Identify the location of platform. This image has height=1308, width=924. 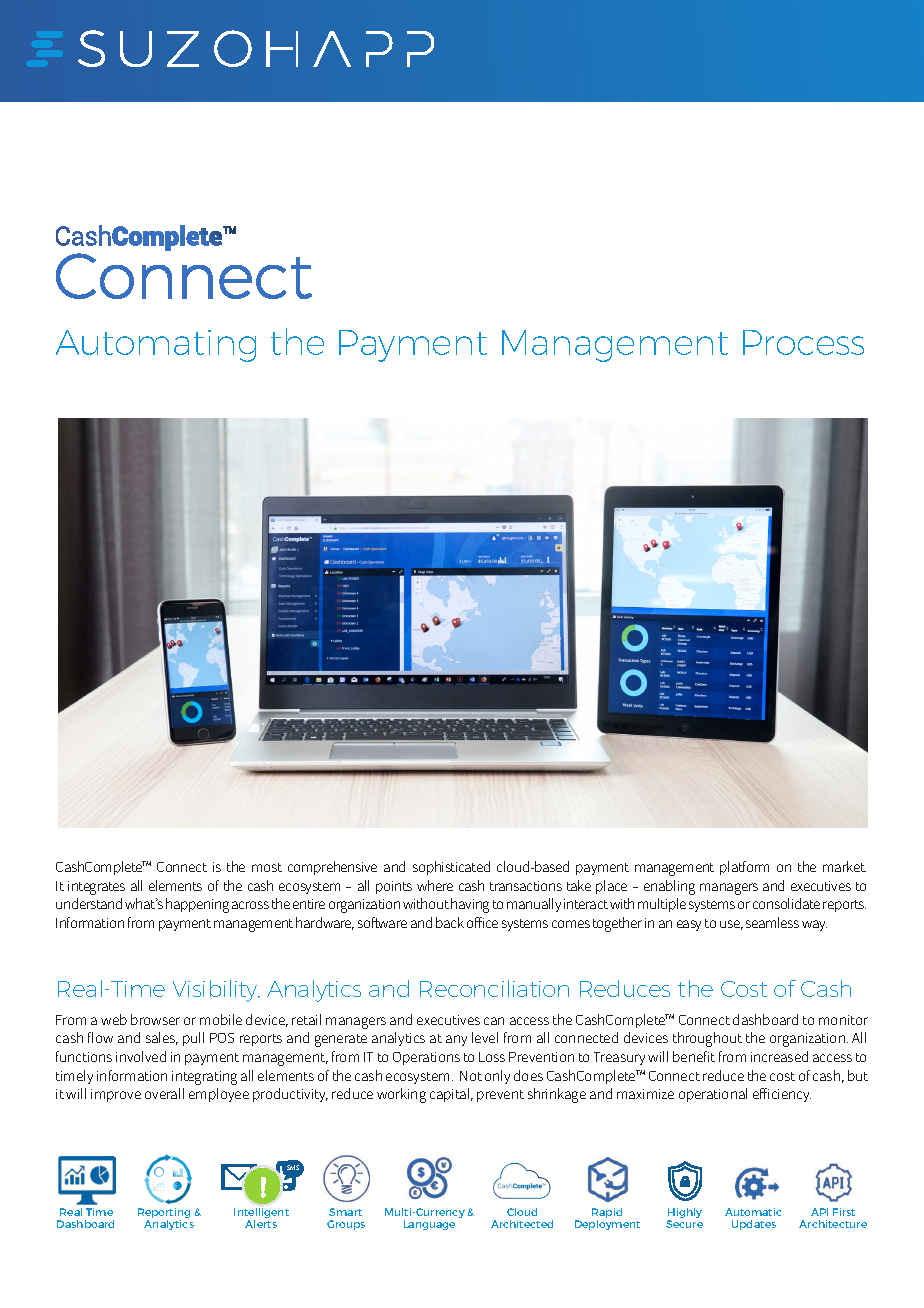
(744, 868).
